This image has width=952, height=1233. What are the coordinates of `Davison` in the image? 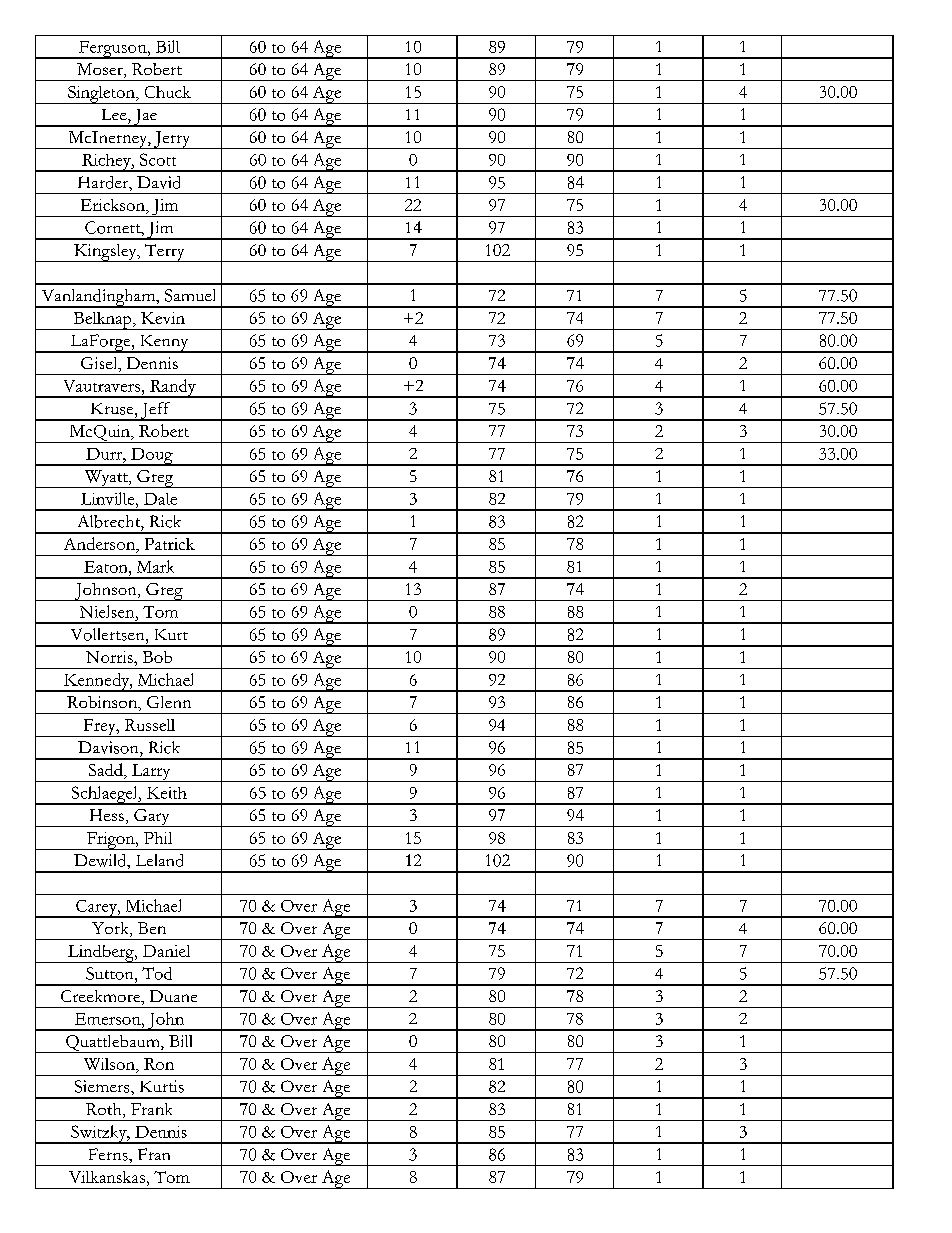 It's located at (109, 747).
